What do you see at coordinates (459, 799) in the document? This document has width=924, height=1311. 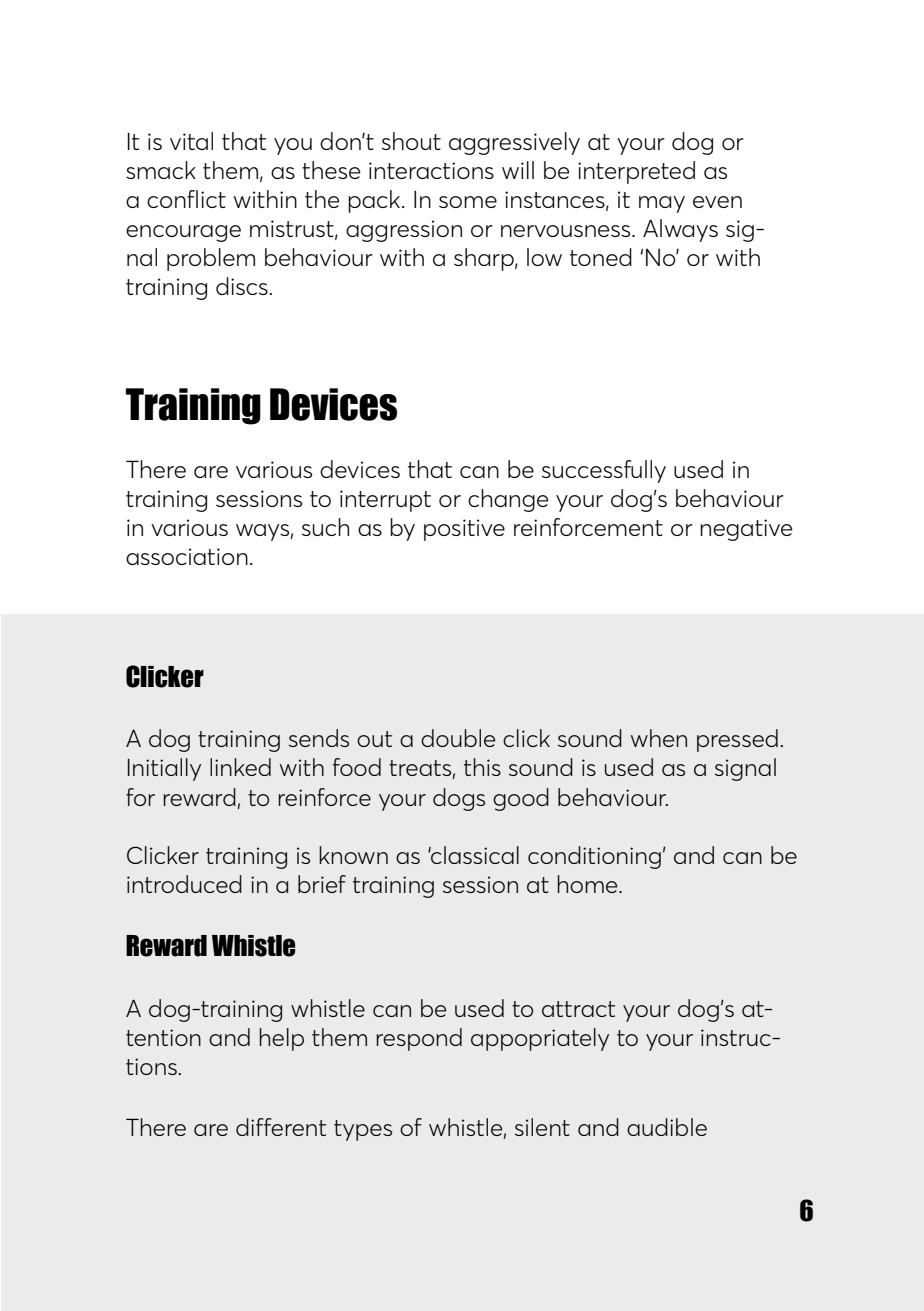 I see `dogs` at bounding box center [459, 799].
